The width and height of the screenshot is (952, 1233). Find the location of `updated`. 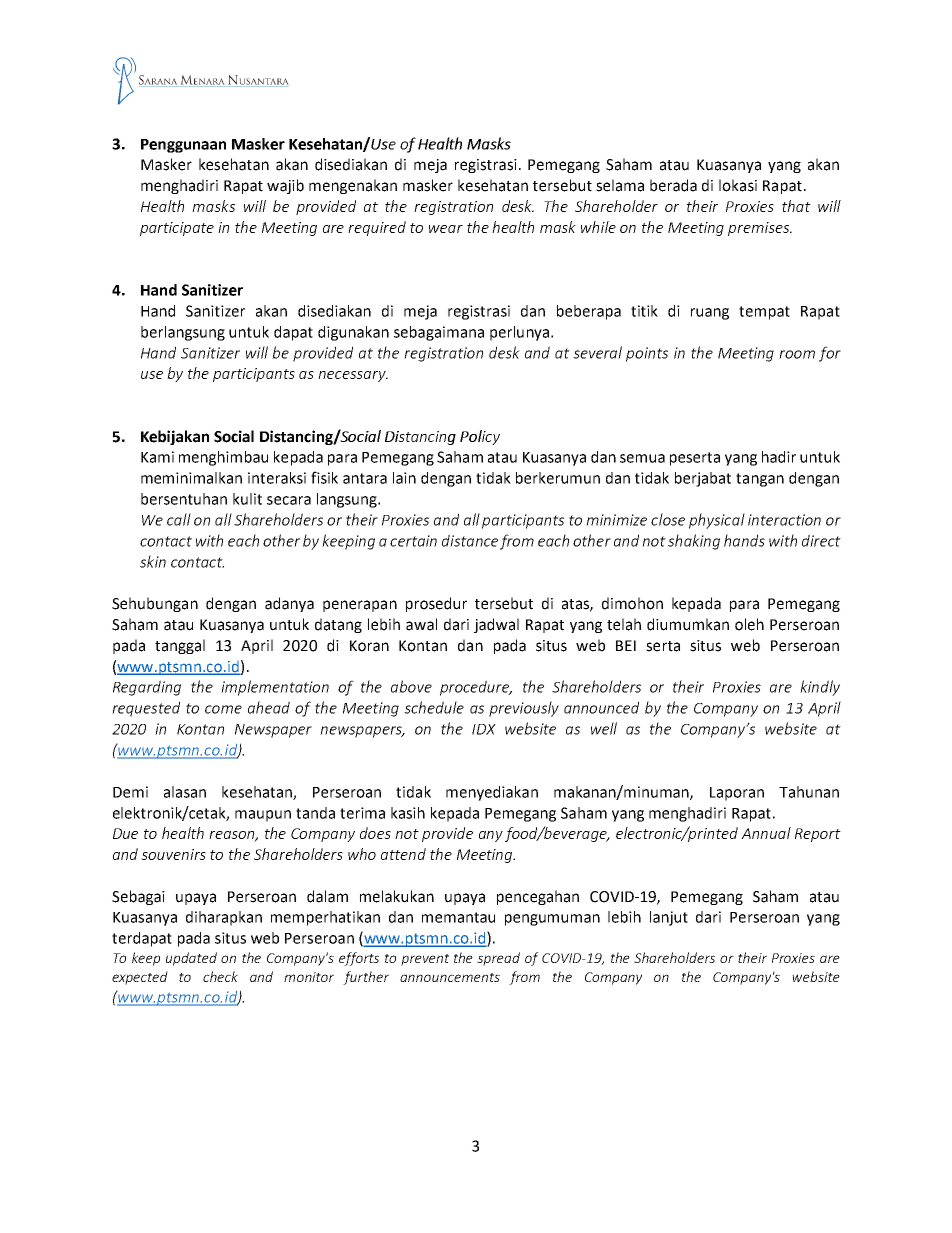

updated is located at coordinates (191, 959).
